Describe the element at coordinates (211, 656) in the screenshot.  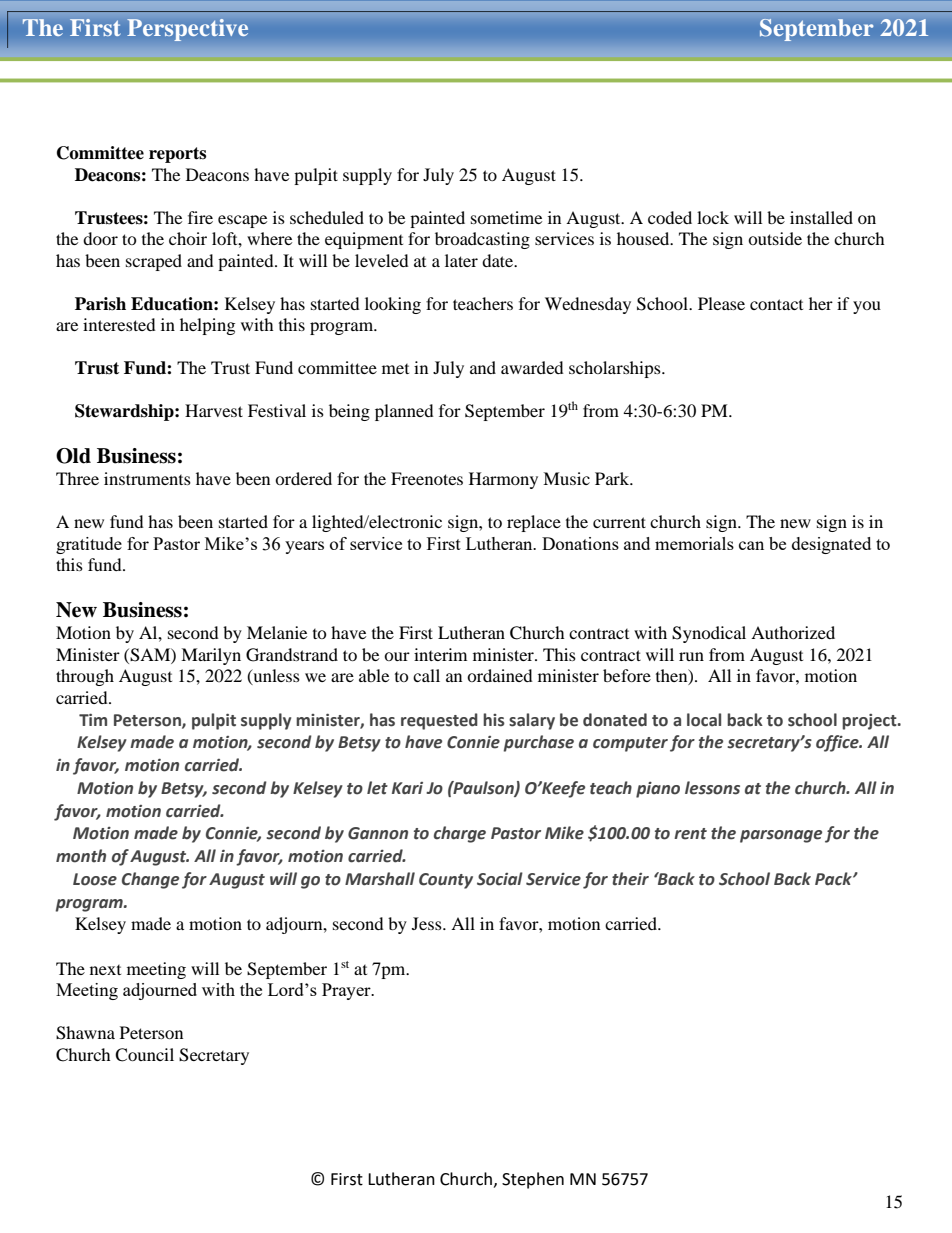
I see `Marilyn` at that location.
